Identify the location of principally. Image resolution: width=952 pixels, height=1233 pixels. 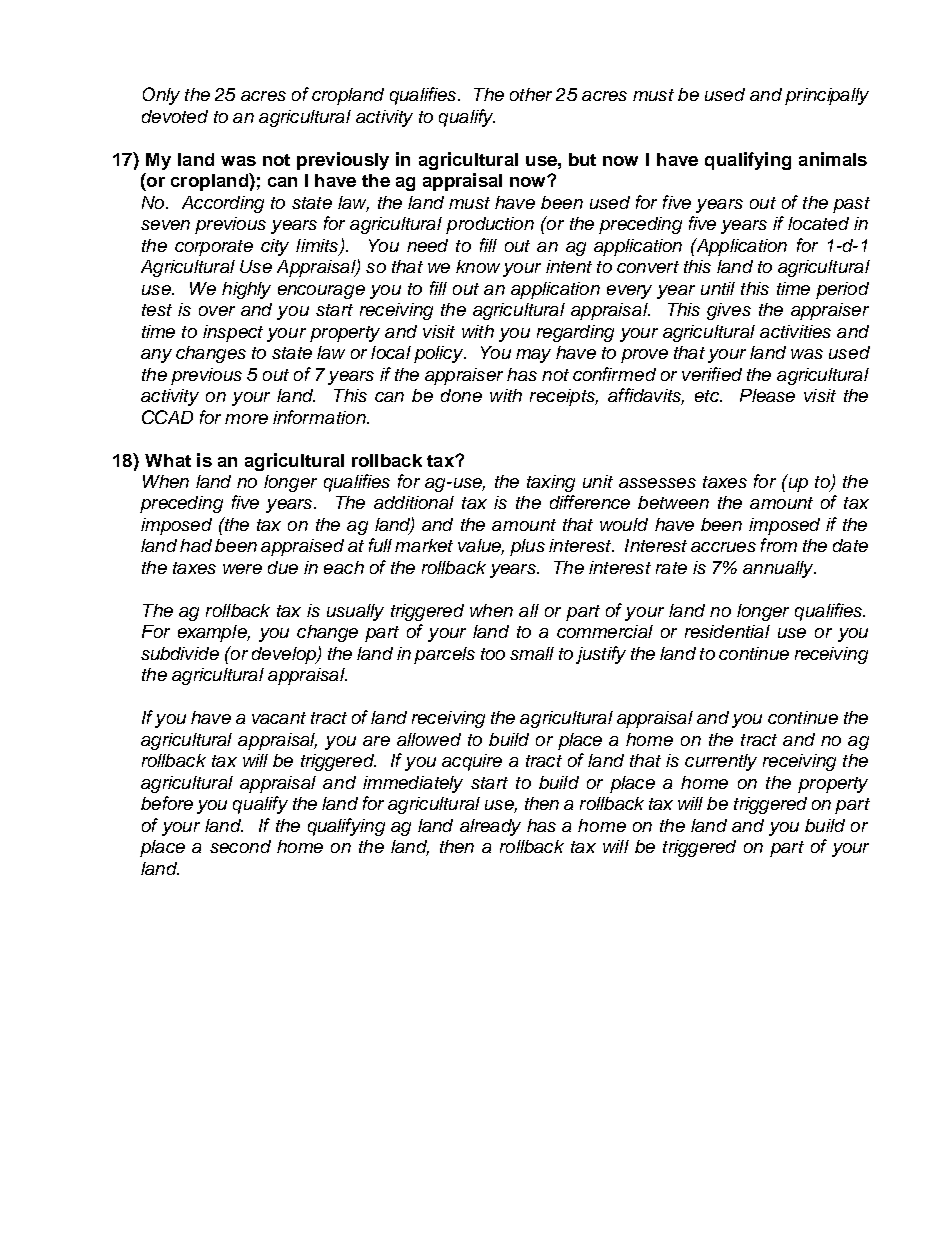
(827, 96).
